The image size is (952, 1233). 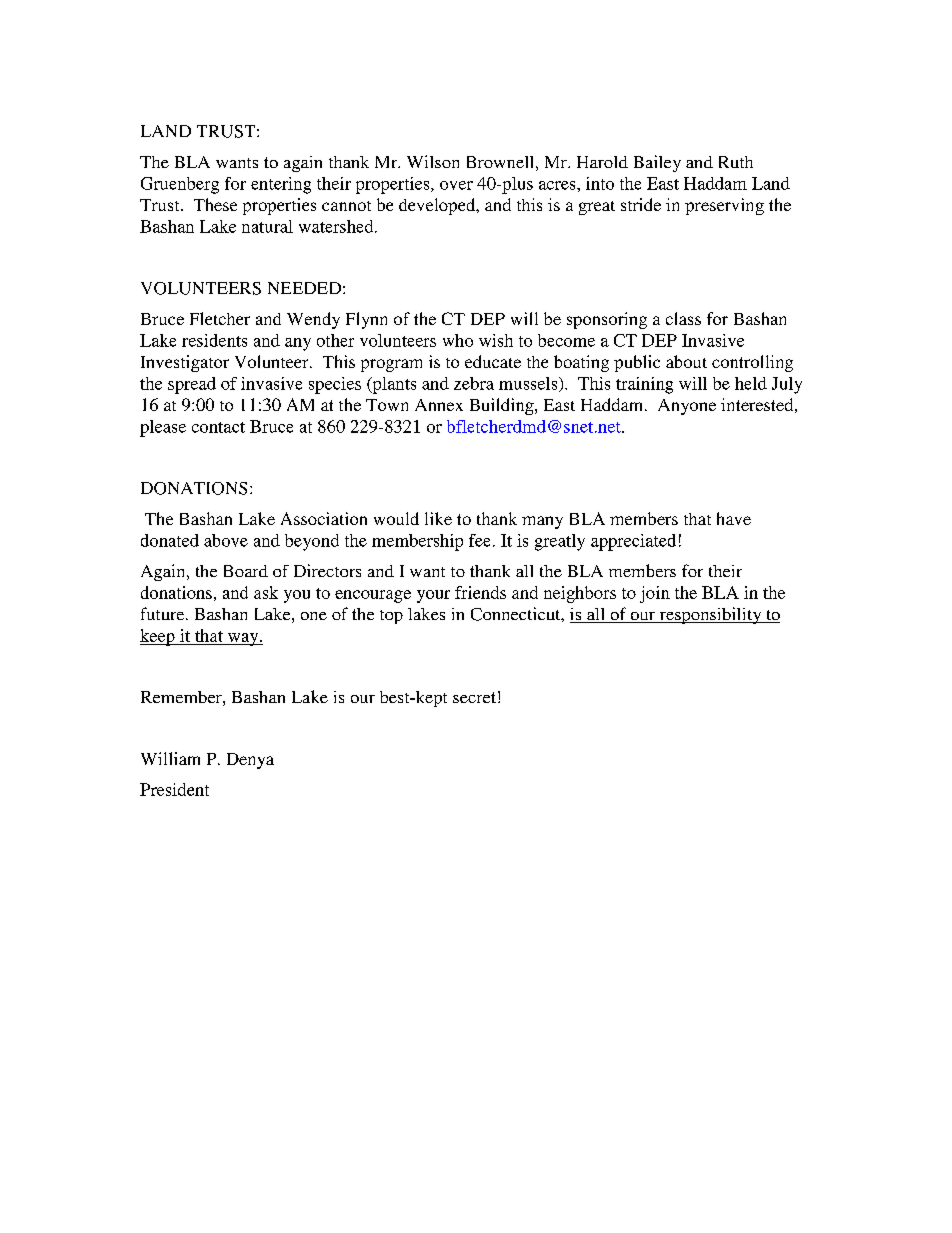 What do you see at coordinates (246, 571) in the page?
I see `Board` at bounding box center [246, 571].
